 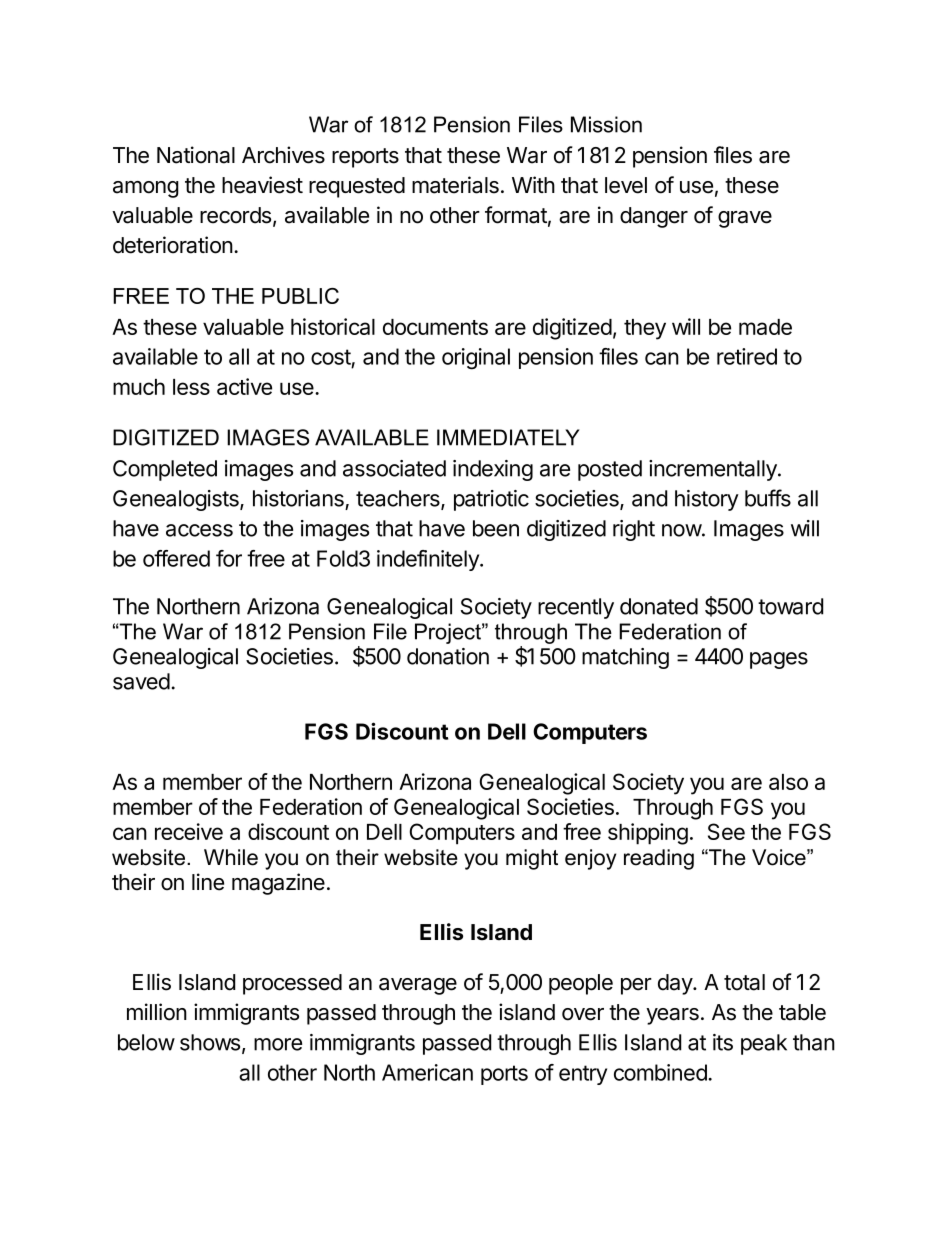 What do you see at coordinates (455, 185) in the page?
I see `materials` at bounding box center [455, 185].
